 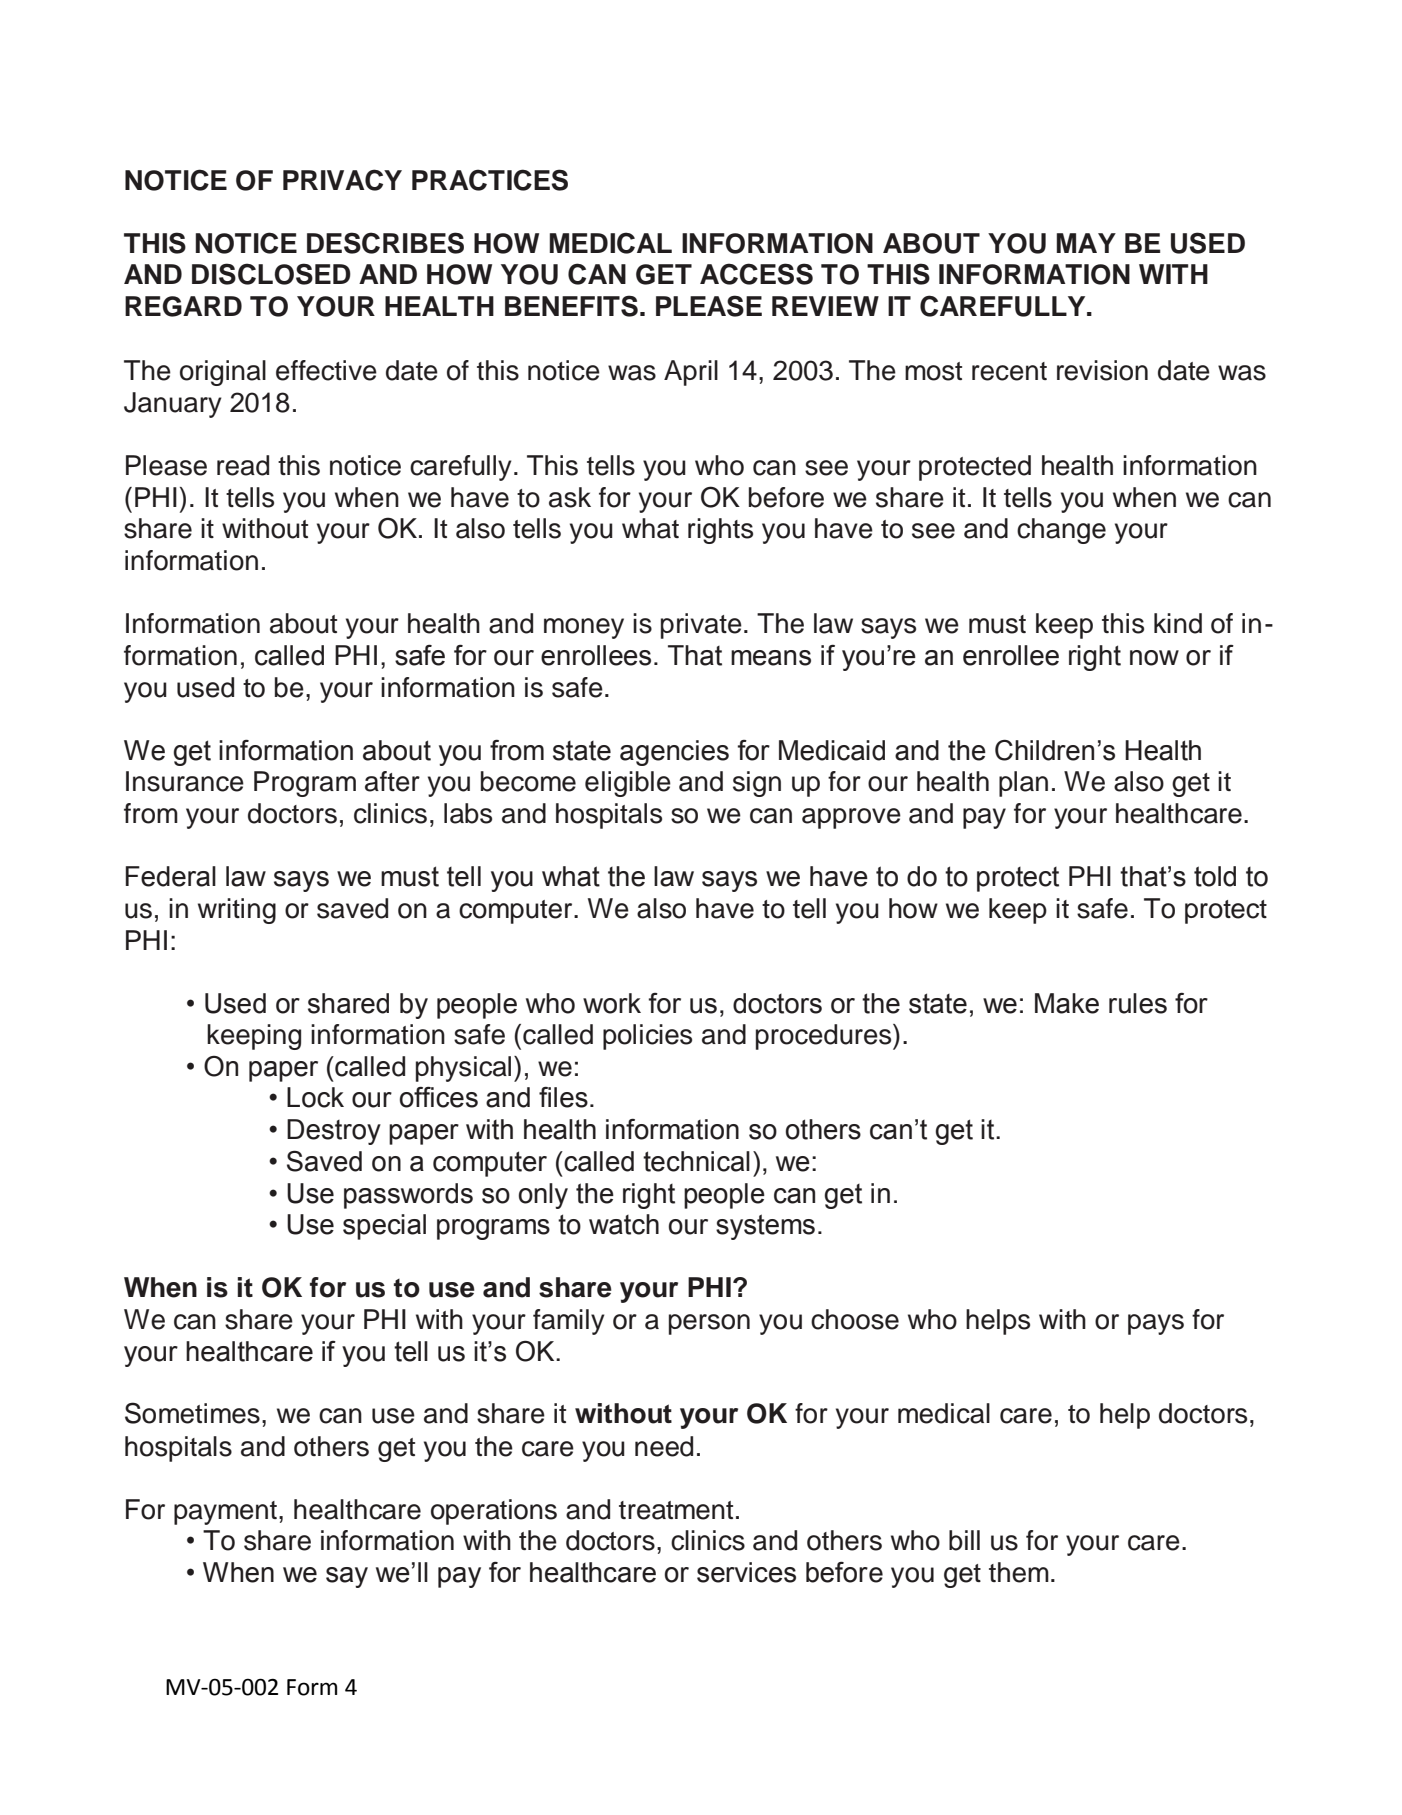 What do you see at coordinates (756, 274) in the screenshot?
I see `ACCESS` at bounding box center [756, 274].
